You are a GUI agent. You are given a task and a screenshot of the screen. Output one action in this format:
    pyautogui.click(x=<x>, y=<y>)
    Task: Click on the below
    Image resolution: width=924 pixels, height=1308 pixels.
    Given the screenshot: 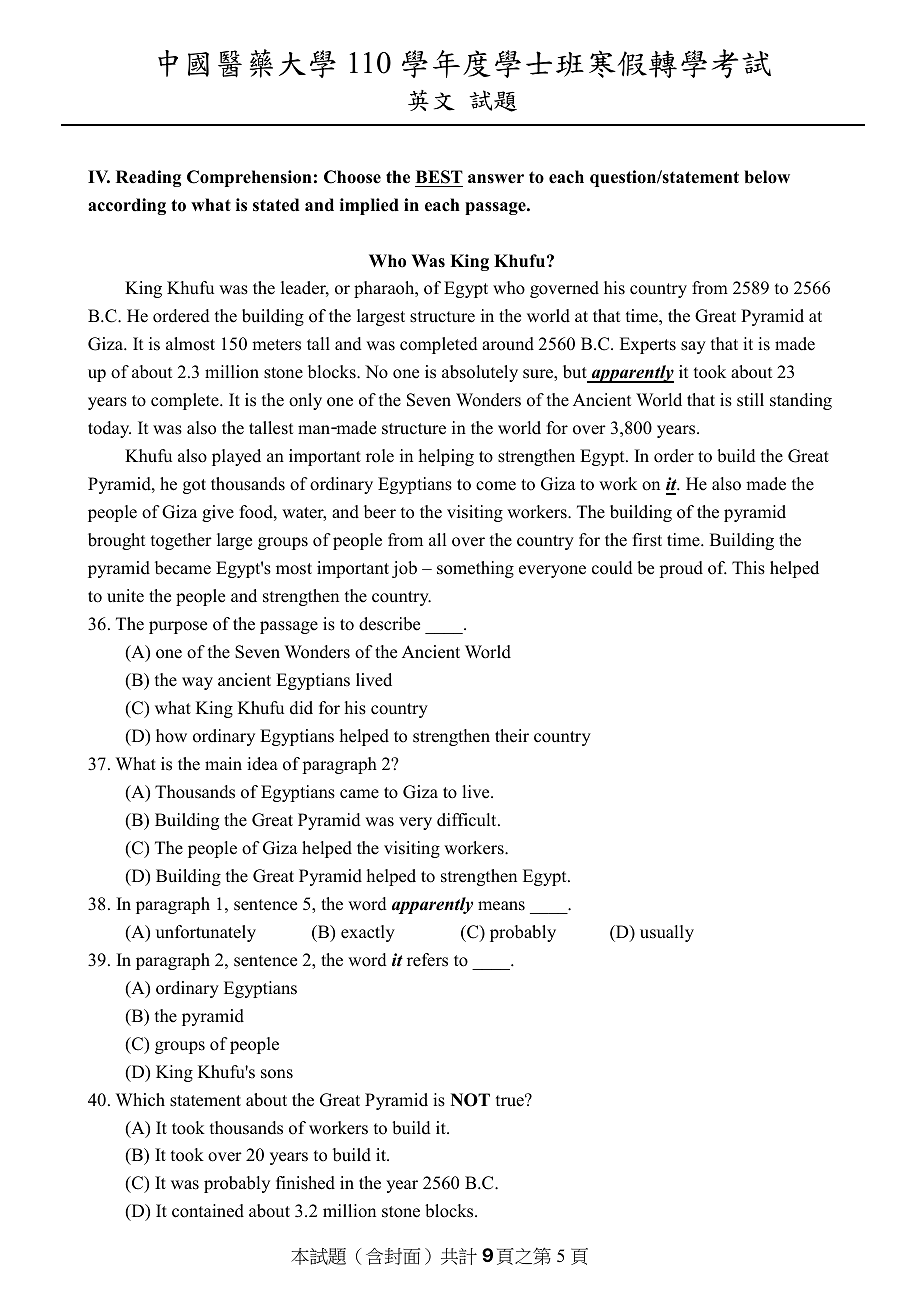 What is the action you would take?
    pyautogui.click(x=767, y=177)
